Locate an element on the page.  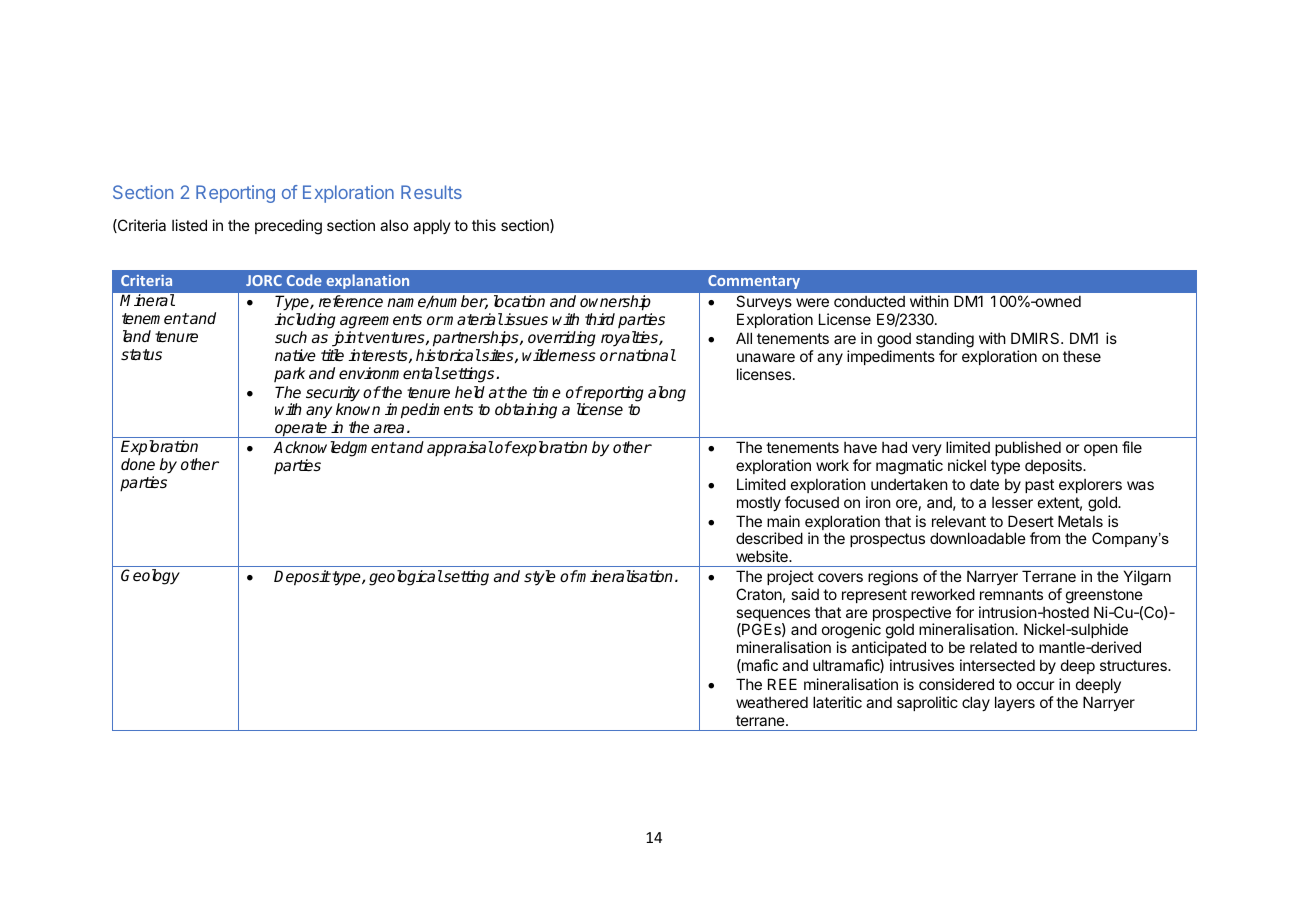
appraisal is located at coordinates (460, 449).
